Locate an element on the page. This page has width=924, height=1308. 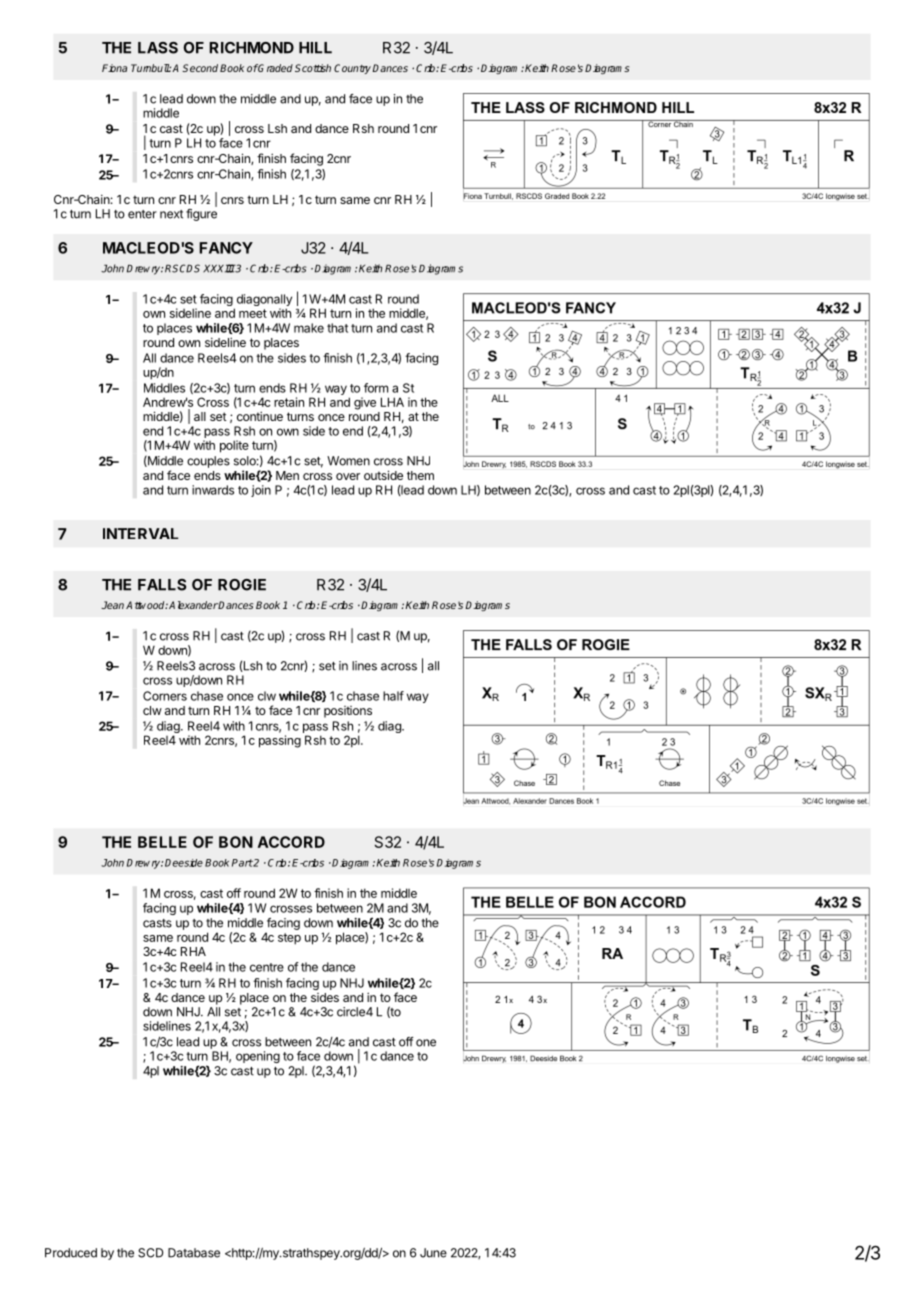
join is located at coordinates (261, 491).
